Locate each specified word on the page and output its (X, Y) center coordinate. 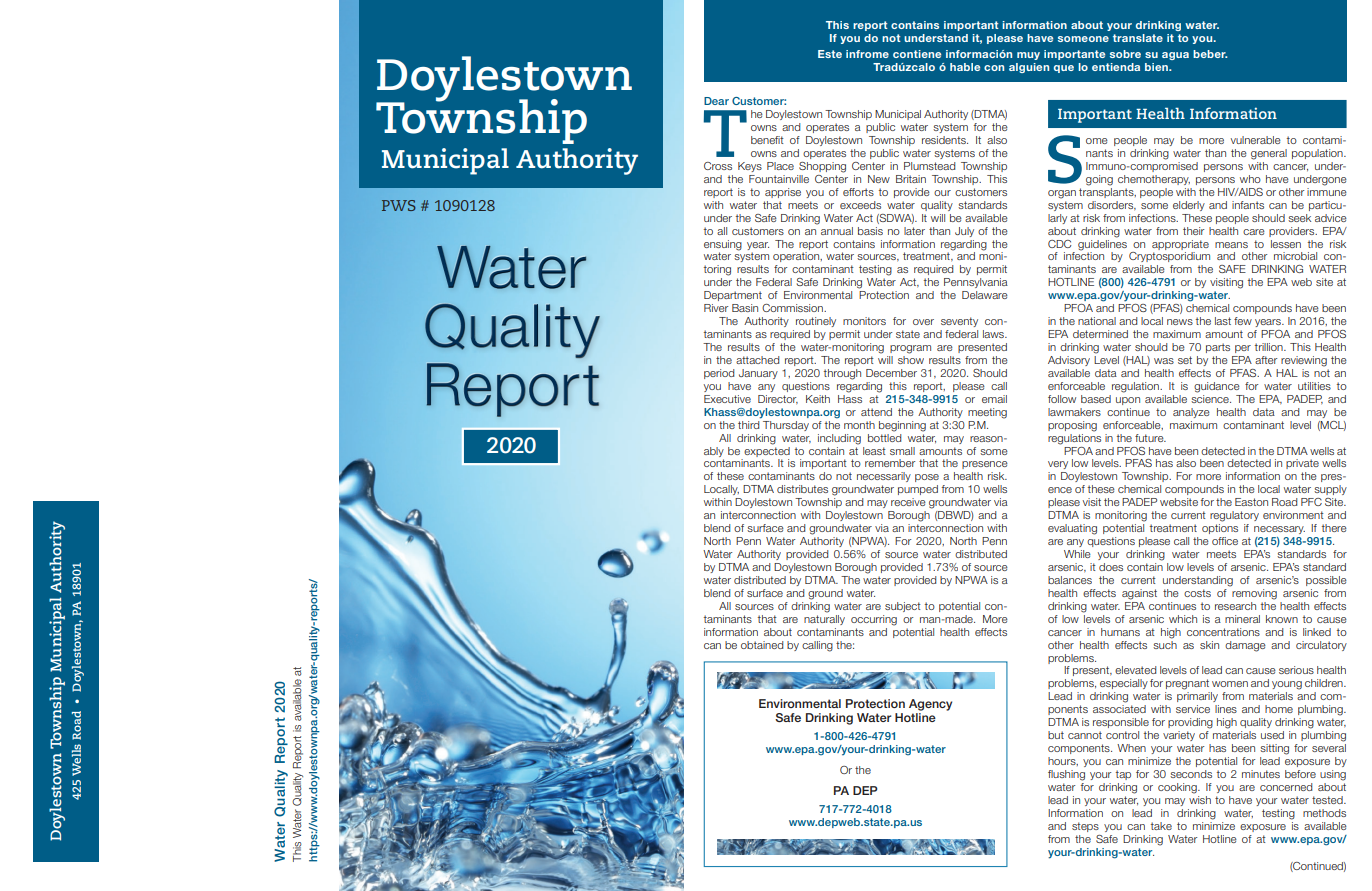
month (859, 425)
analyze (1191, 413)
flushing (1066, 775)
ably (714, 452)
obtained (762, 645)
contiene (917, 54)
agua (1175, 56)
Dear (716, 101)
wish (1200, 798)
